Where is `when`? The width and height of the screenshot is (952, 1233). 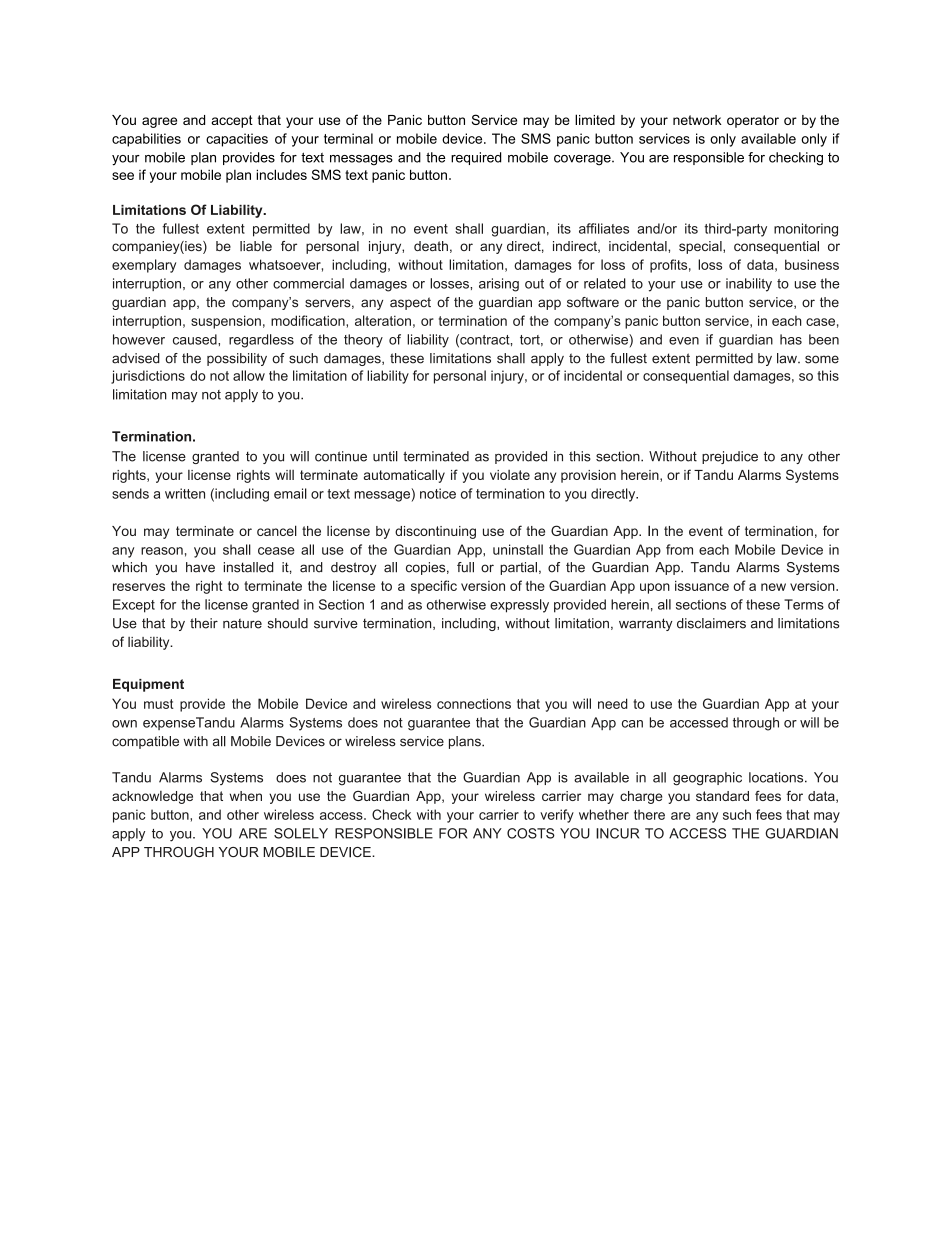 when is located at coordinates (245, 796).
